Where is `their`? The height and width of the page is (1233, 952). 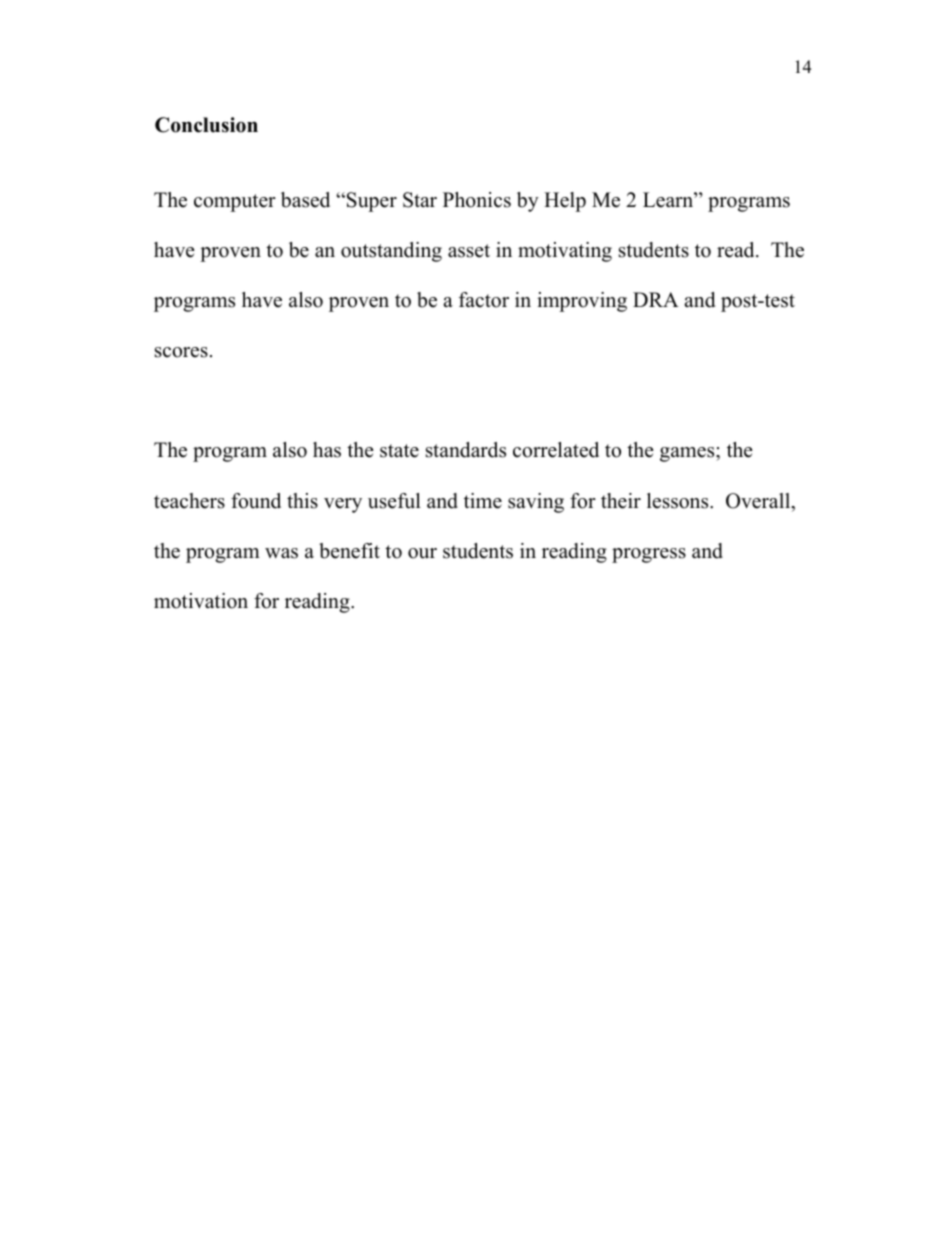 their is located at coordinates (621, 501).
